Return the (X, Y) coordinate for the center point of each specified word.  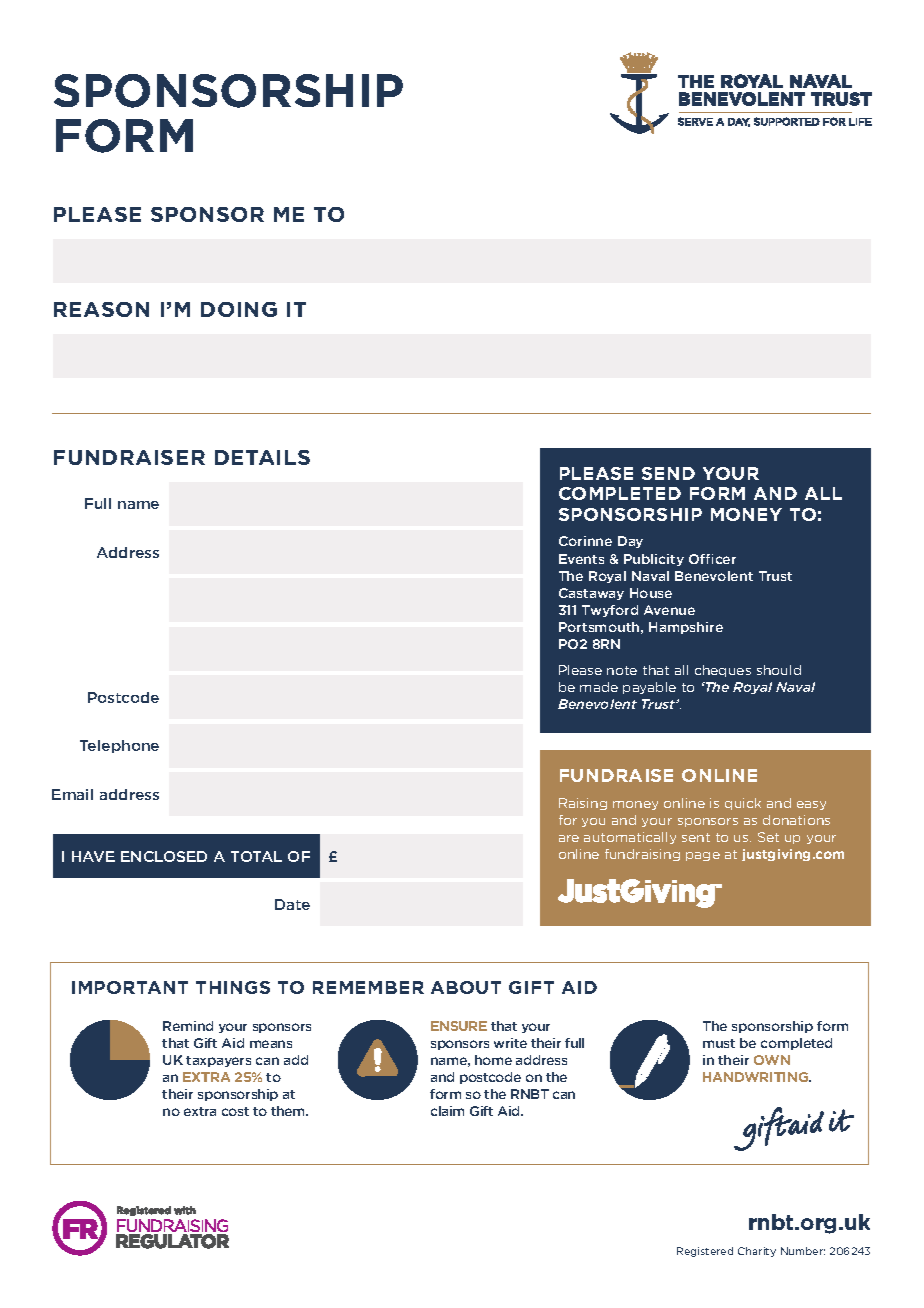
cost (235, 1111)
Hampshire (686, 628)
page (703, 856)
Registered (705, 1252)
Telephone (119, 746)
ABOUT (466, 987)
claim (447, 1111)
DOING (239, 309)
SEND (668, 473)
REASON (101, 309)
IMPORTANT (130, 987)
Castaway (591, 594)
